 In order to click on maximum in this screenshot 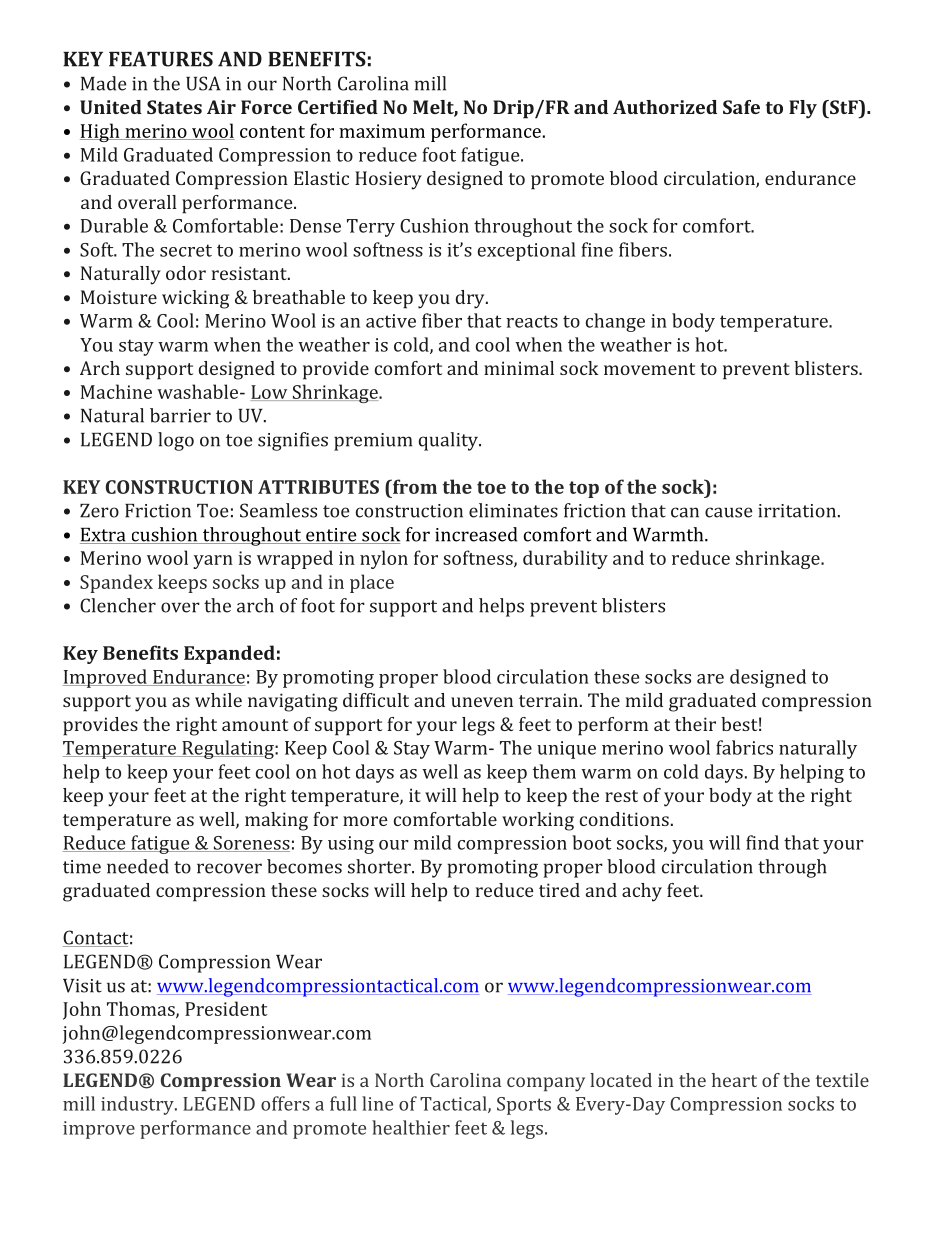, I will do `click(382, 131)`.
